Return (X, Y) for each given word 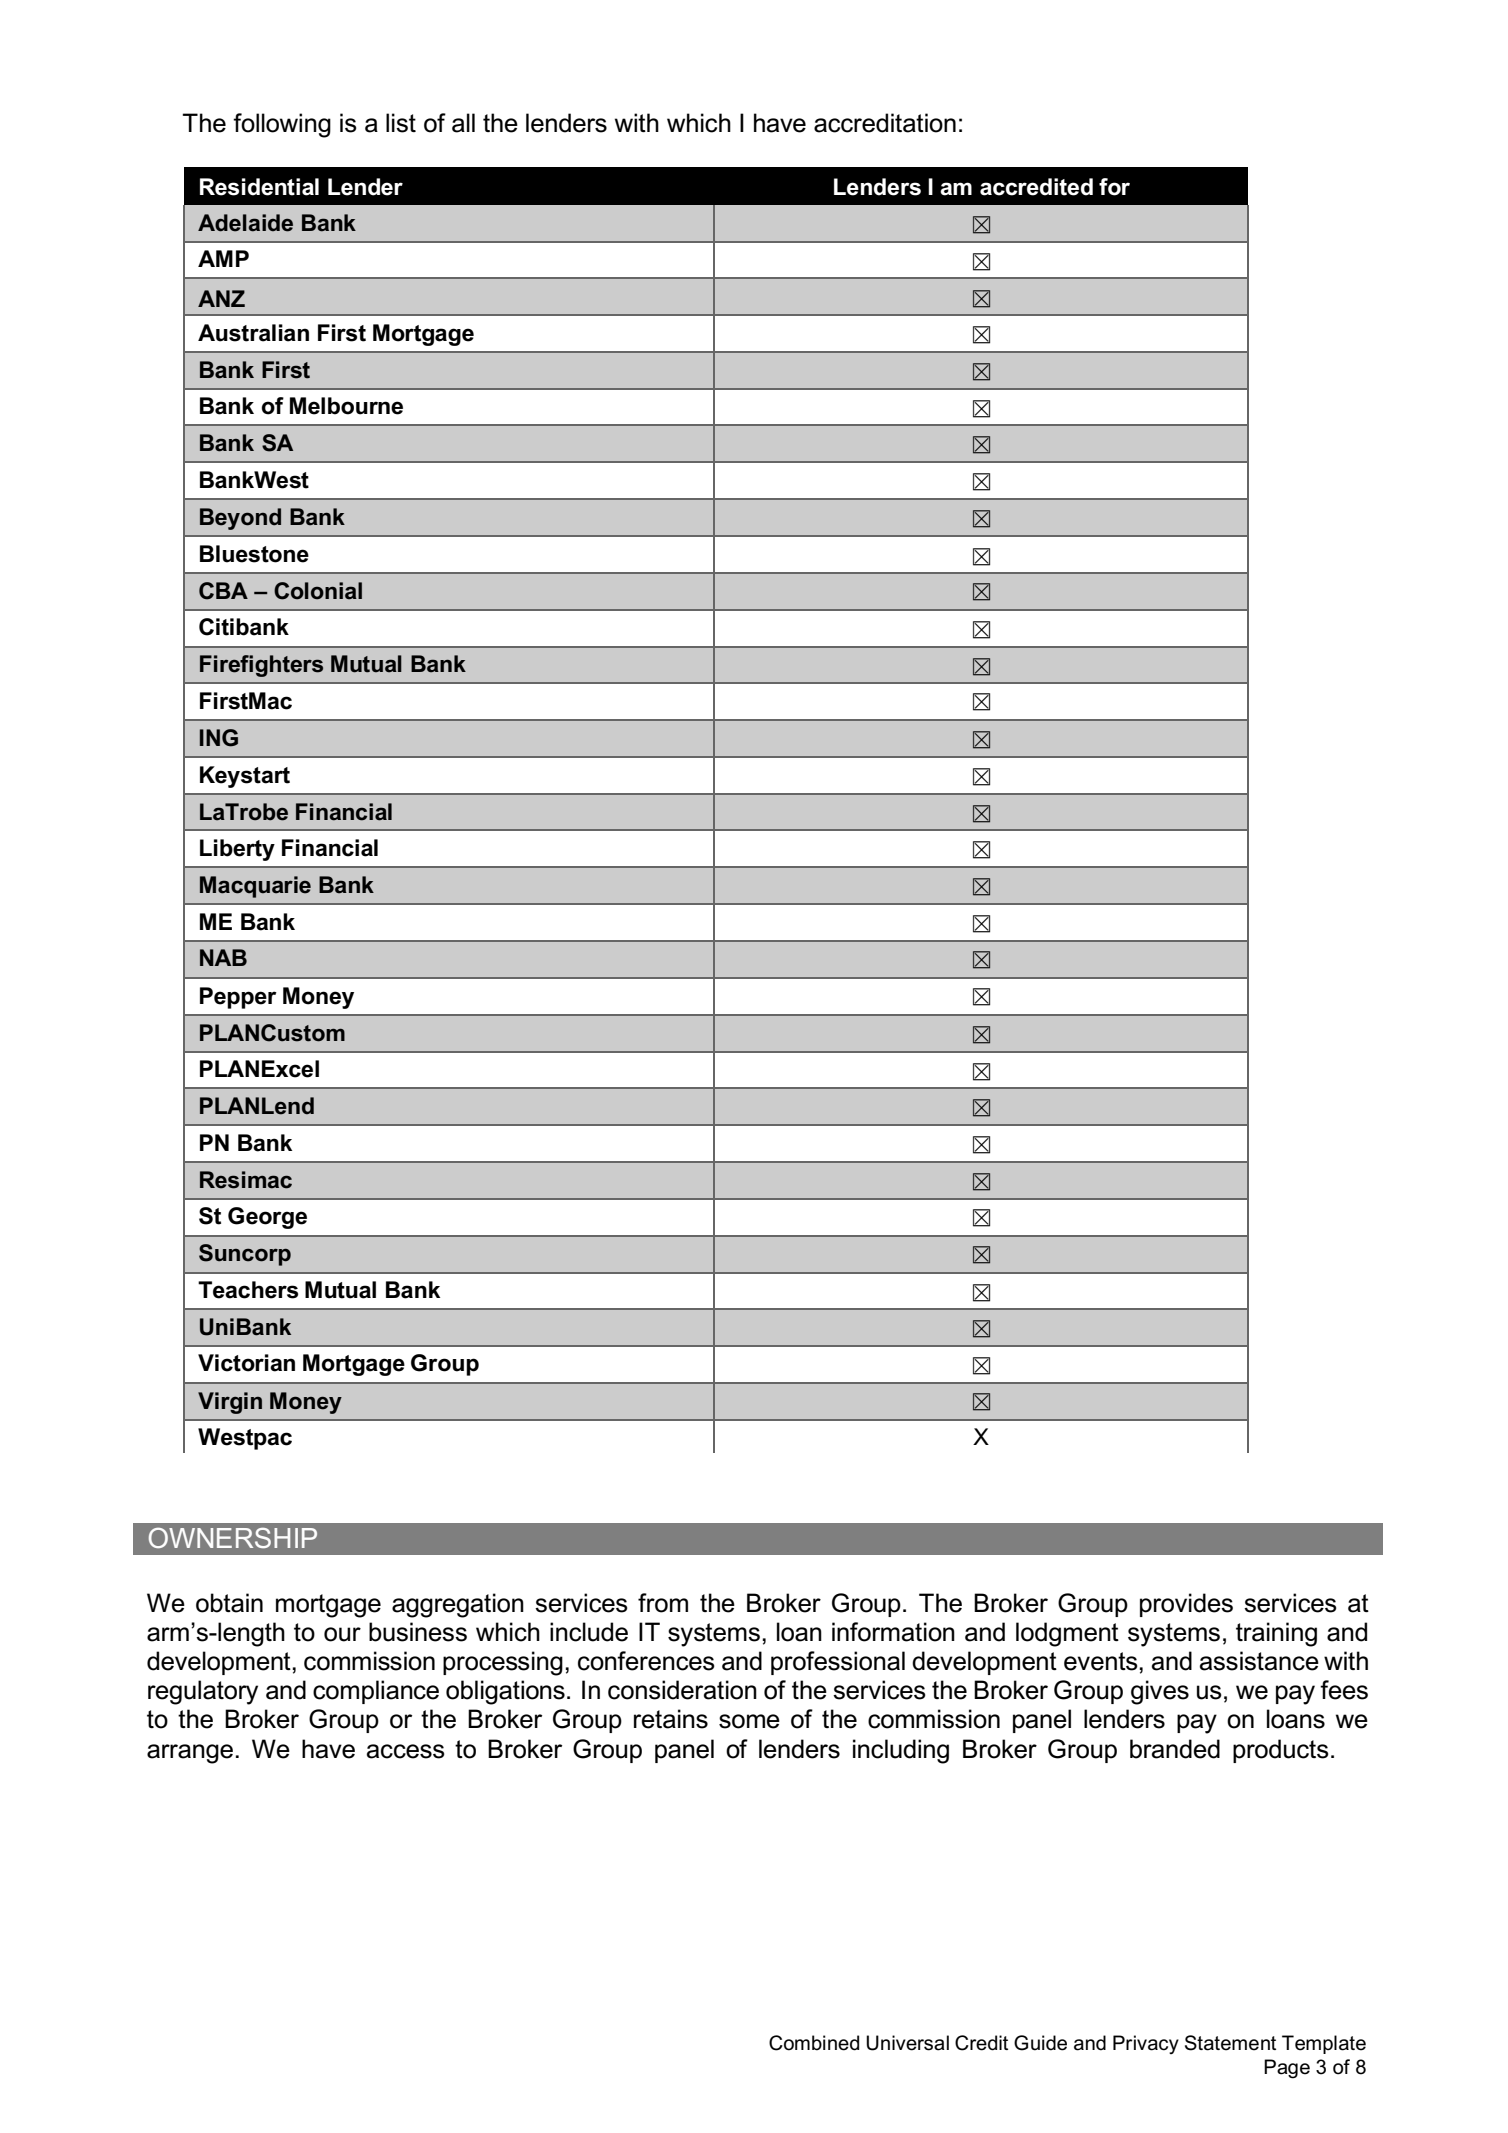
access (406, 1751)
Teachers (248, 1290)
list (401, 123)
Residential (259, 187)
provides (1186, 1605)
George (267, 1218)
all (463, 123)
